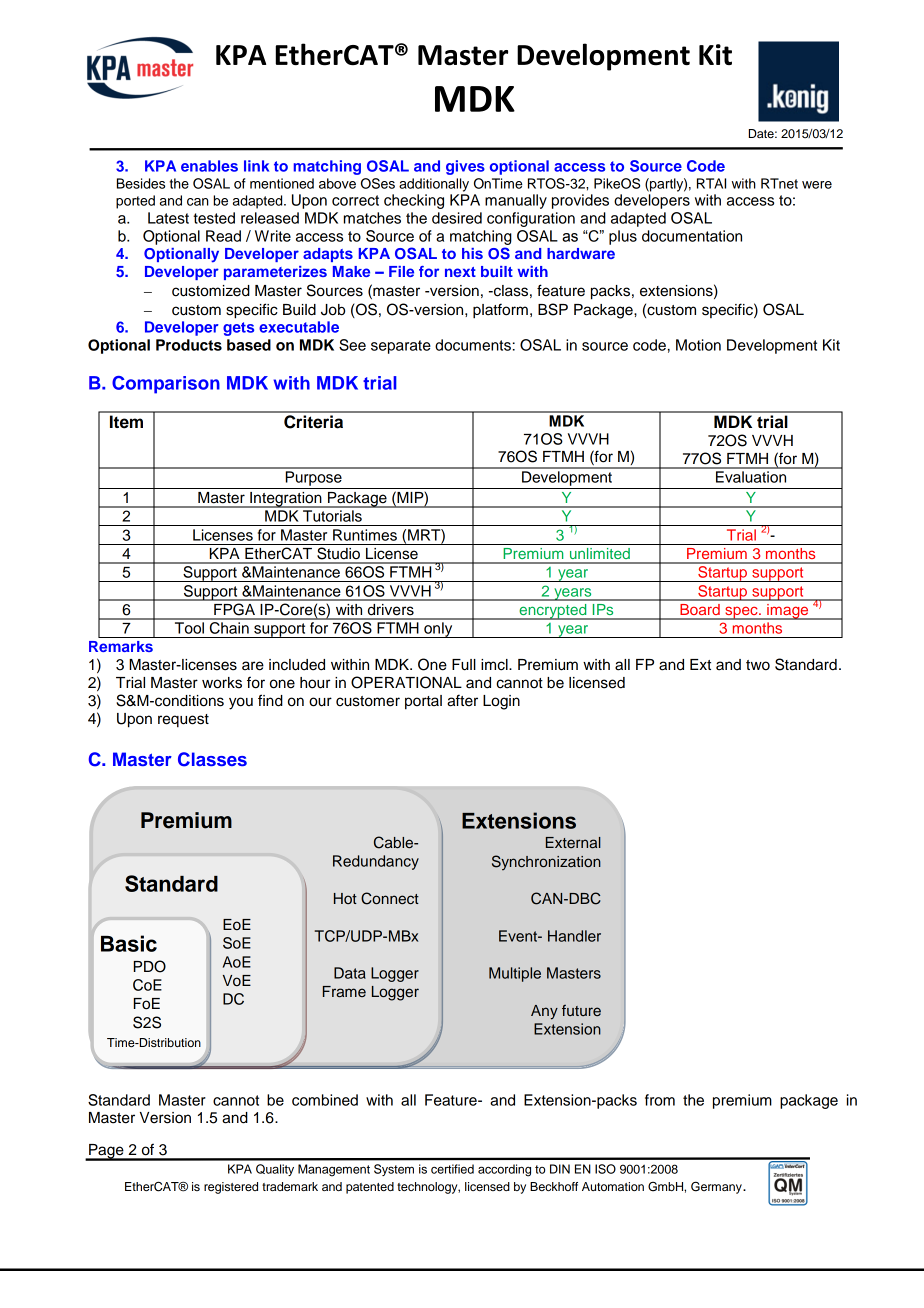  I want to click on registered, so click(231, 1188).
